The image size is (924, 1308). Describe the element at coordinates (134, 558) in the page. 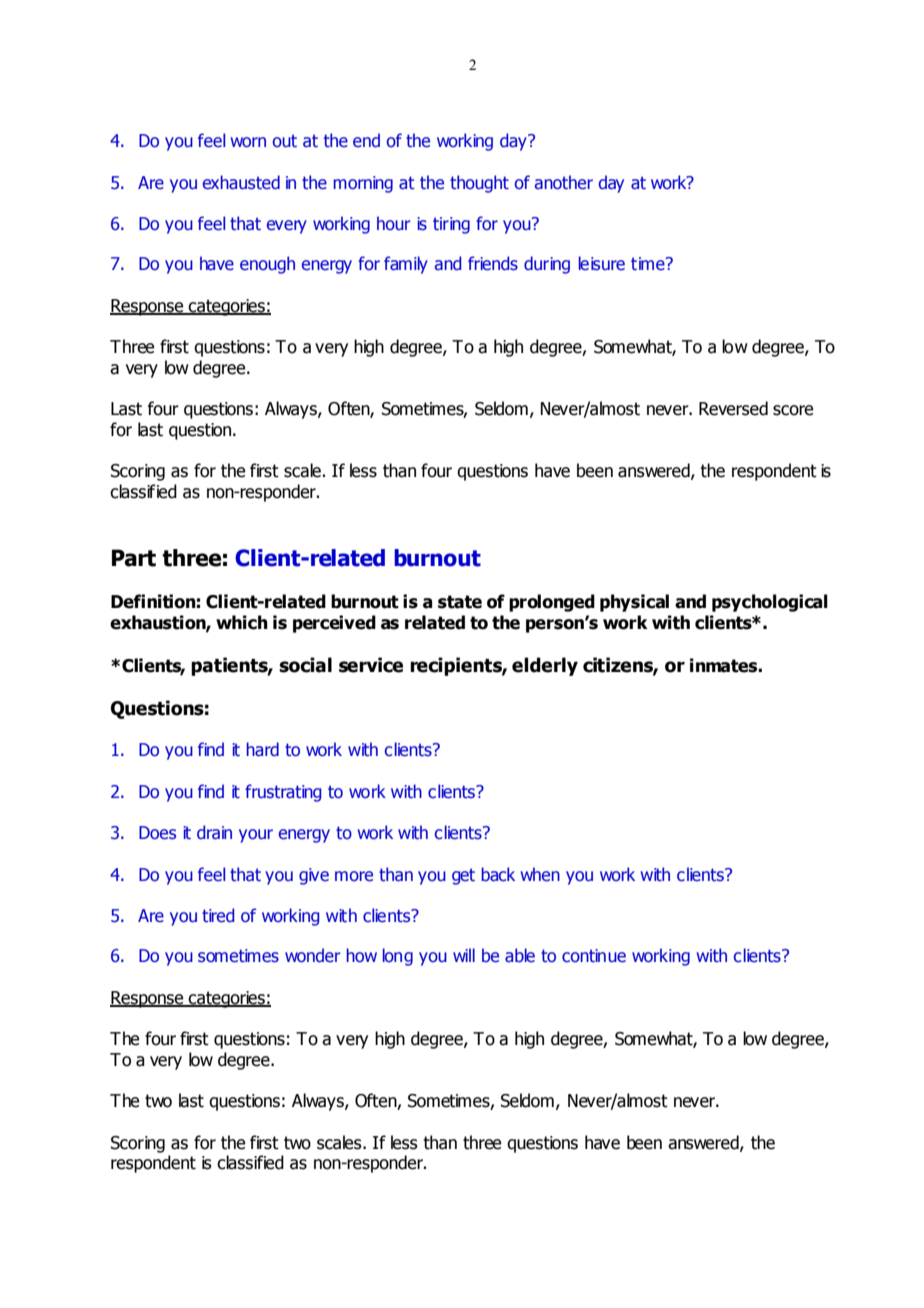

I see `Part` at that location.
